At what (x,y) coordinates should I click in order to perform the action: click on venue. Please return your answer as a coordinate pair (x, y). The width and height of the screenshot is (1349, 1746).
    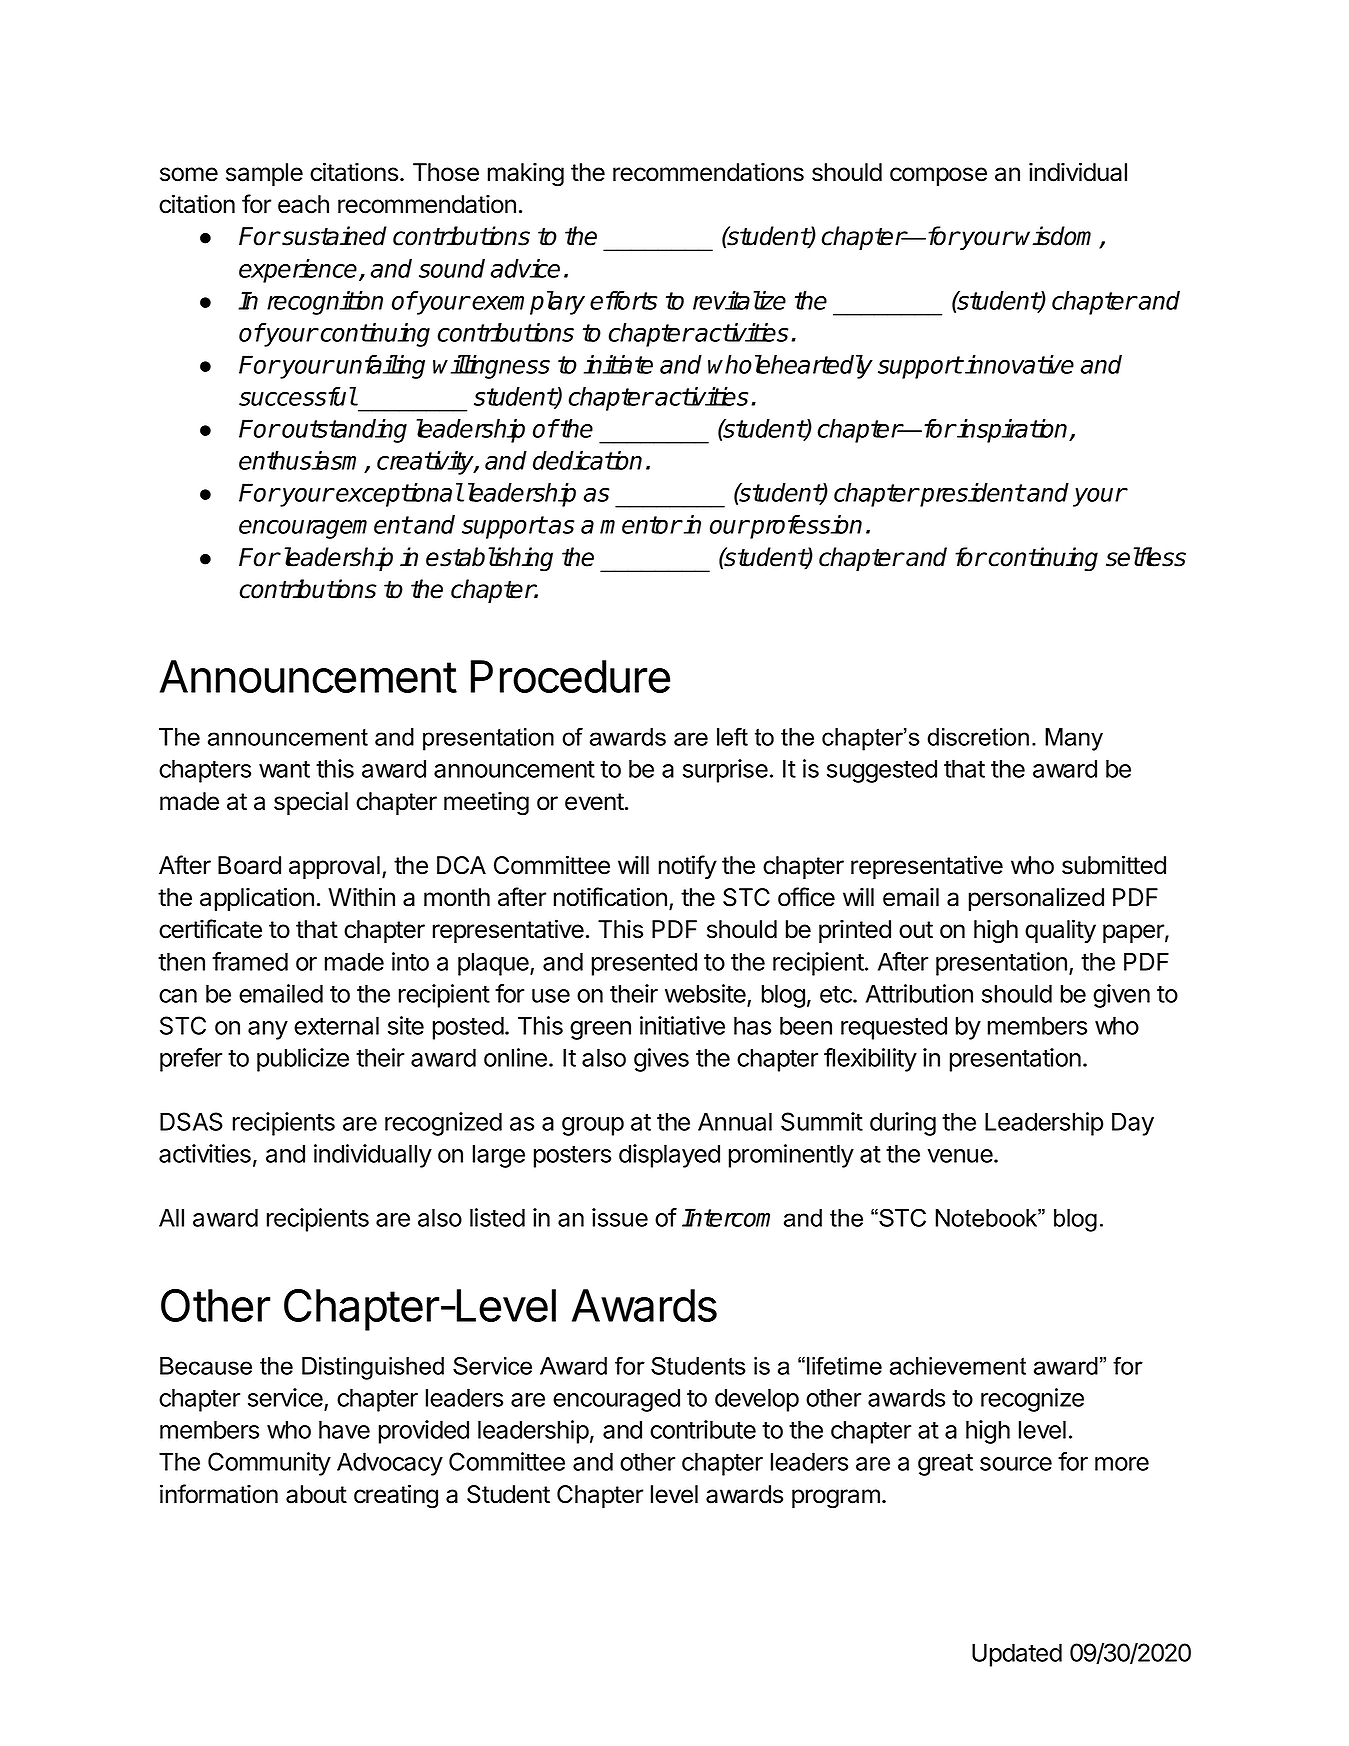
    Looking at the image, I should click on (961, 1156).
